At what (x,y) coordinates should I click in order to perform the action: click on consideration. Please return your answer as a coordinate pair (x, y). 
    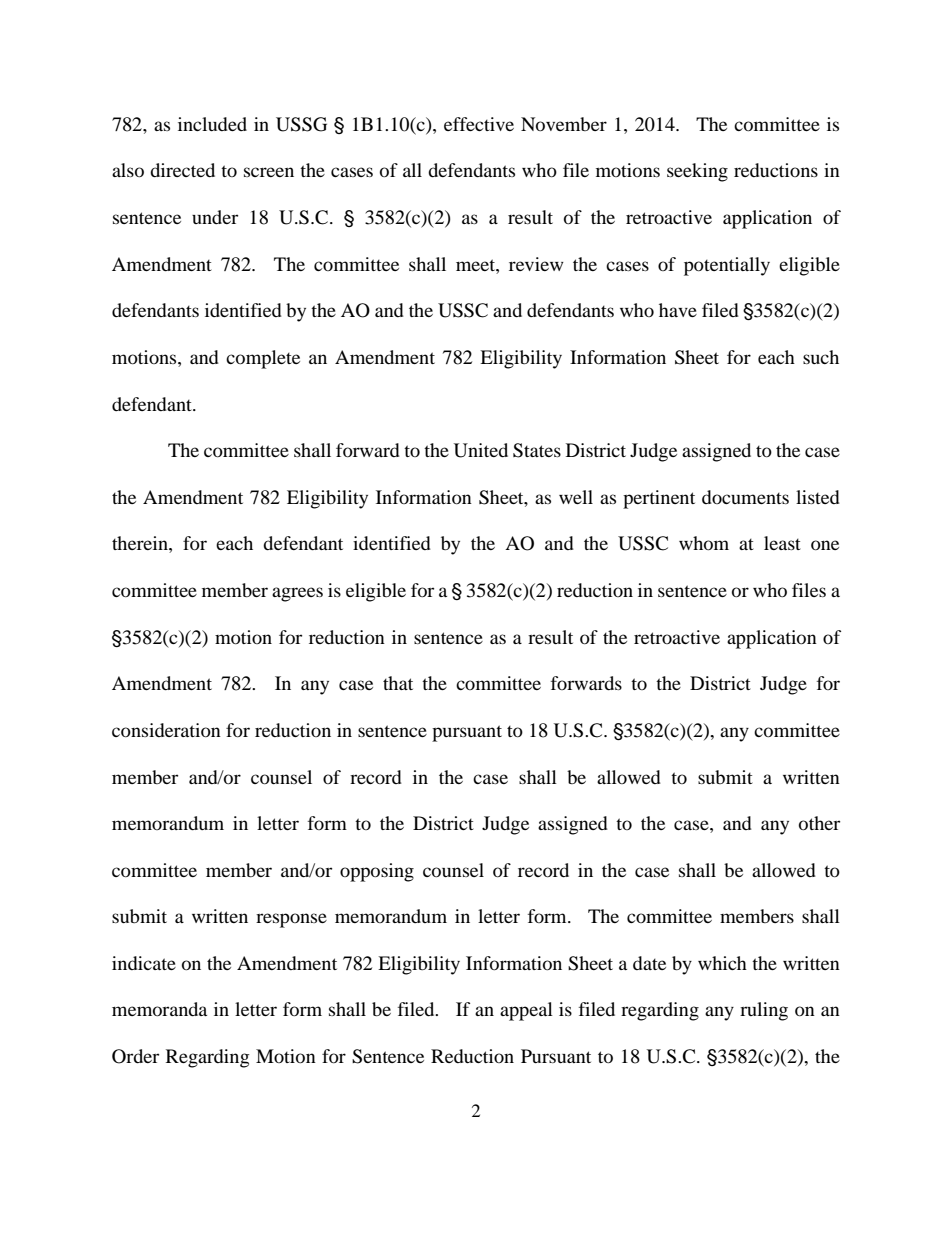
    Looking at the image, I should click on (166, 730).
